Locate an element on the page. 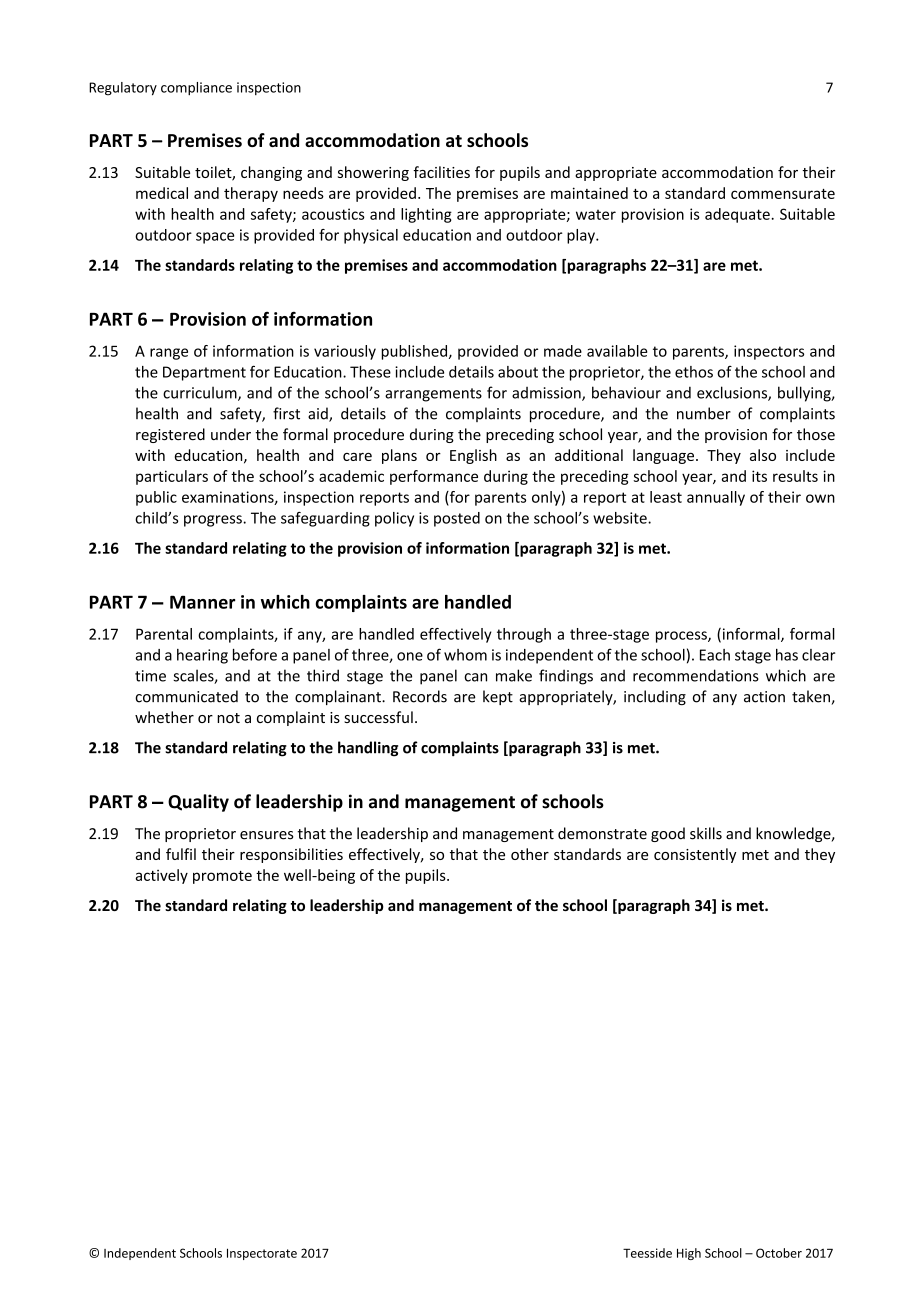 The width and height of the image is (924, 1308). progress is located at coordinates (214, 521).
